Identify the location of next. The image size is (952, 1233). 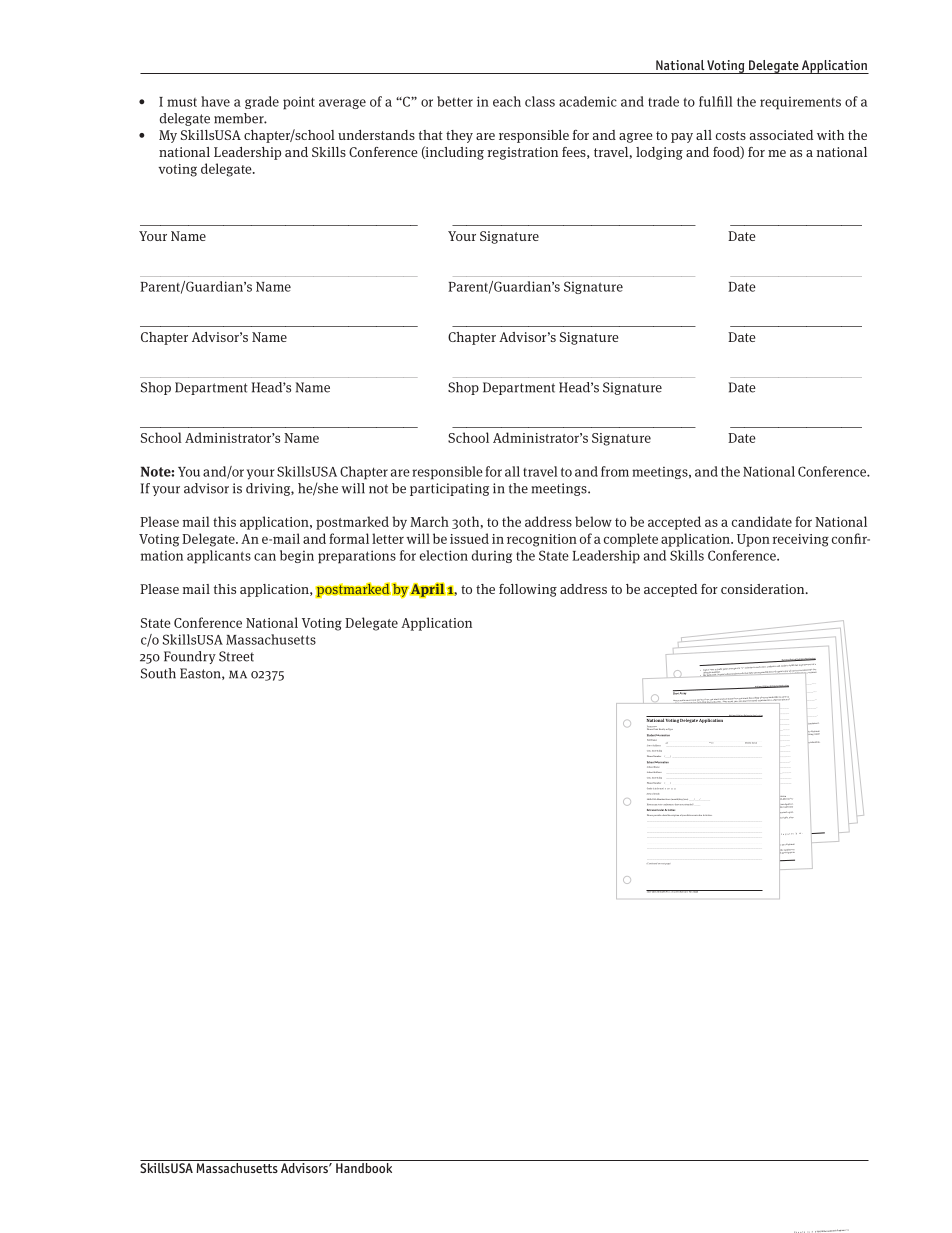
(663, 863).
